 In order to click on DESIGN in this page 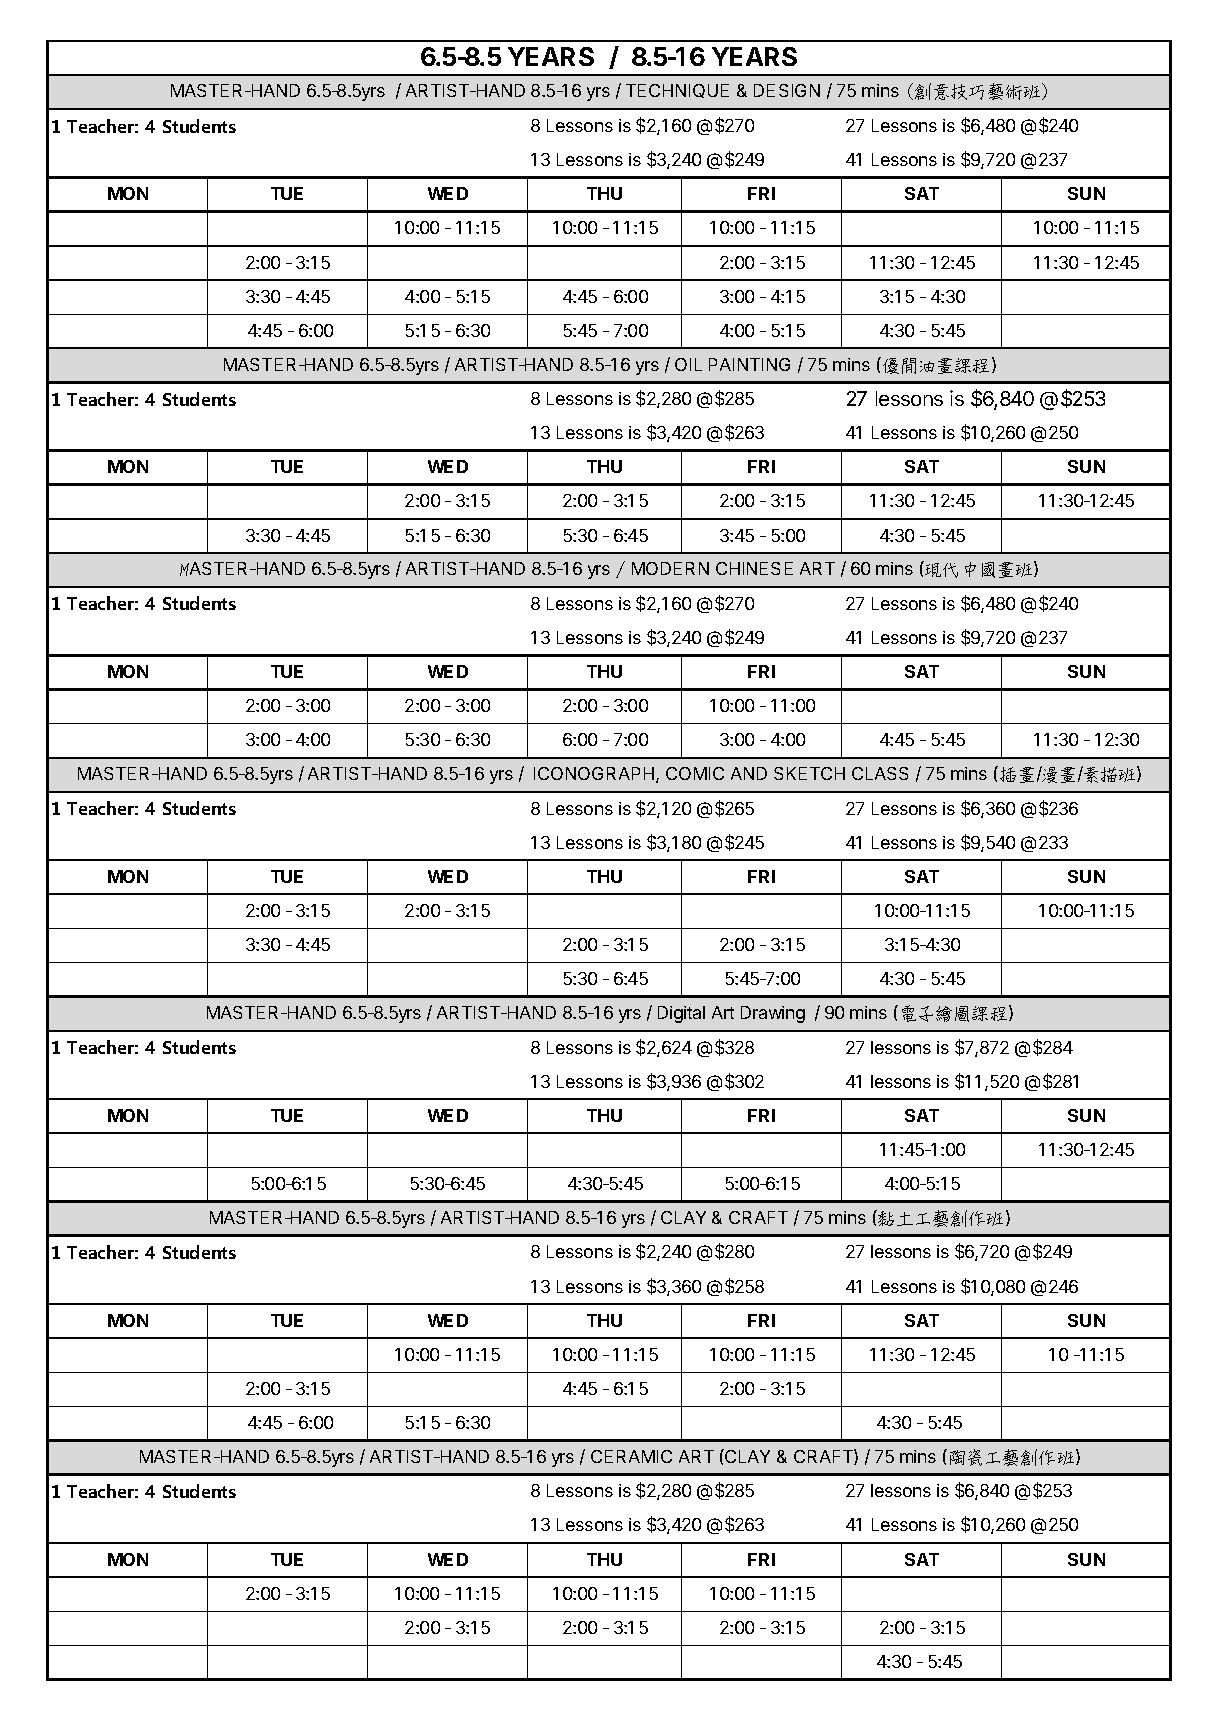, I will do `click(787, 90)`.
